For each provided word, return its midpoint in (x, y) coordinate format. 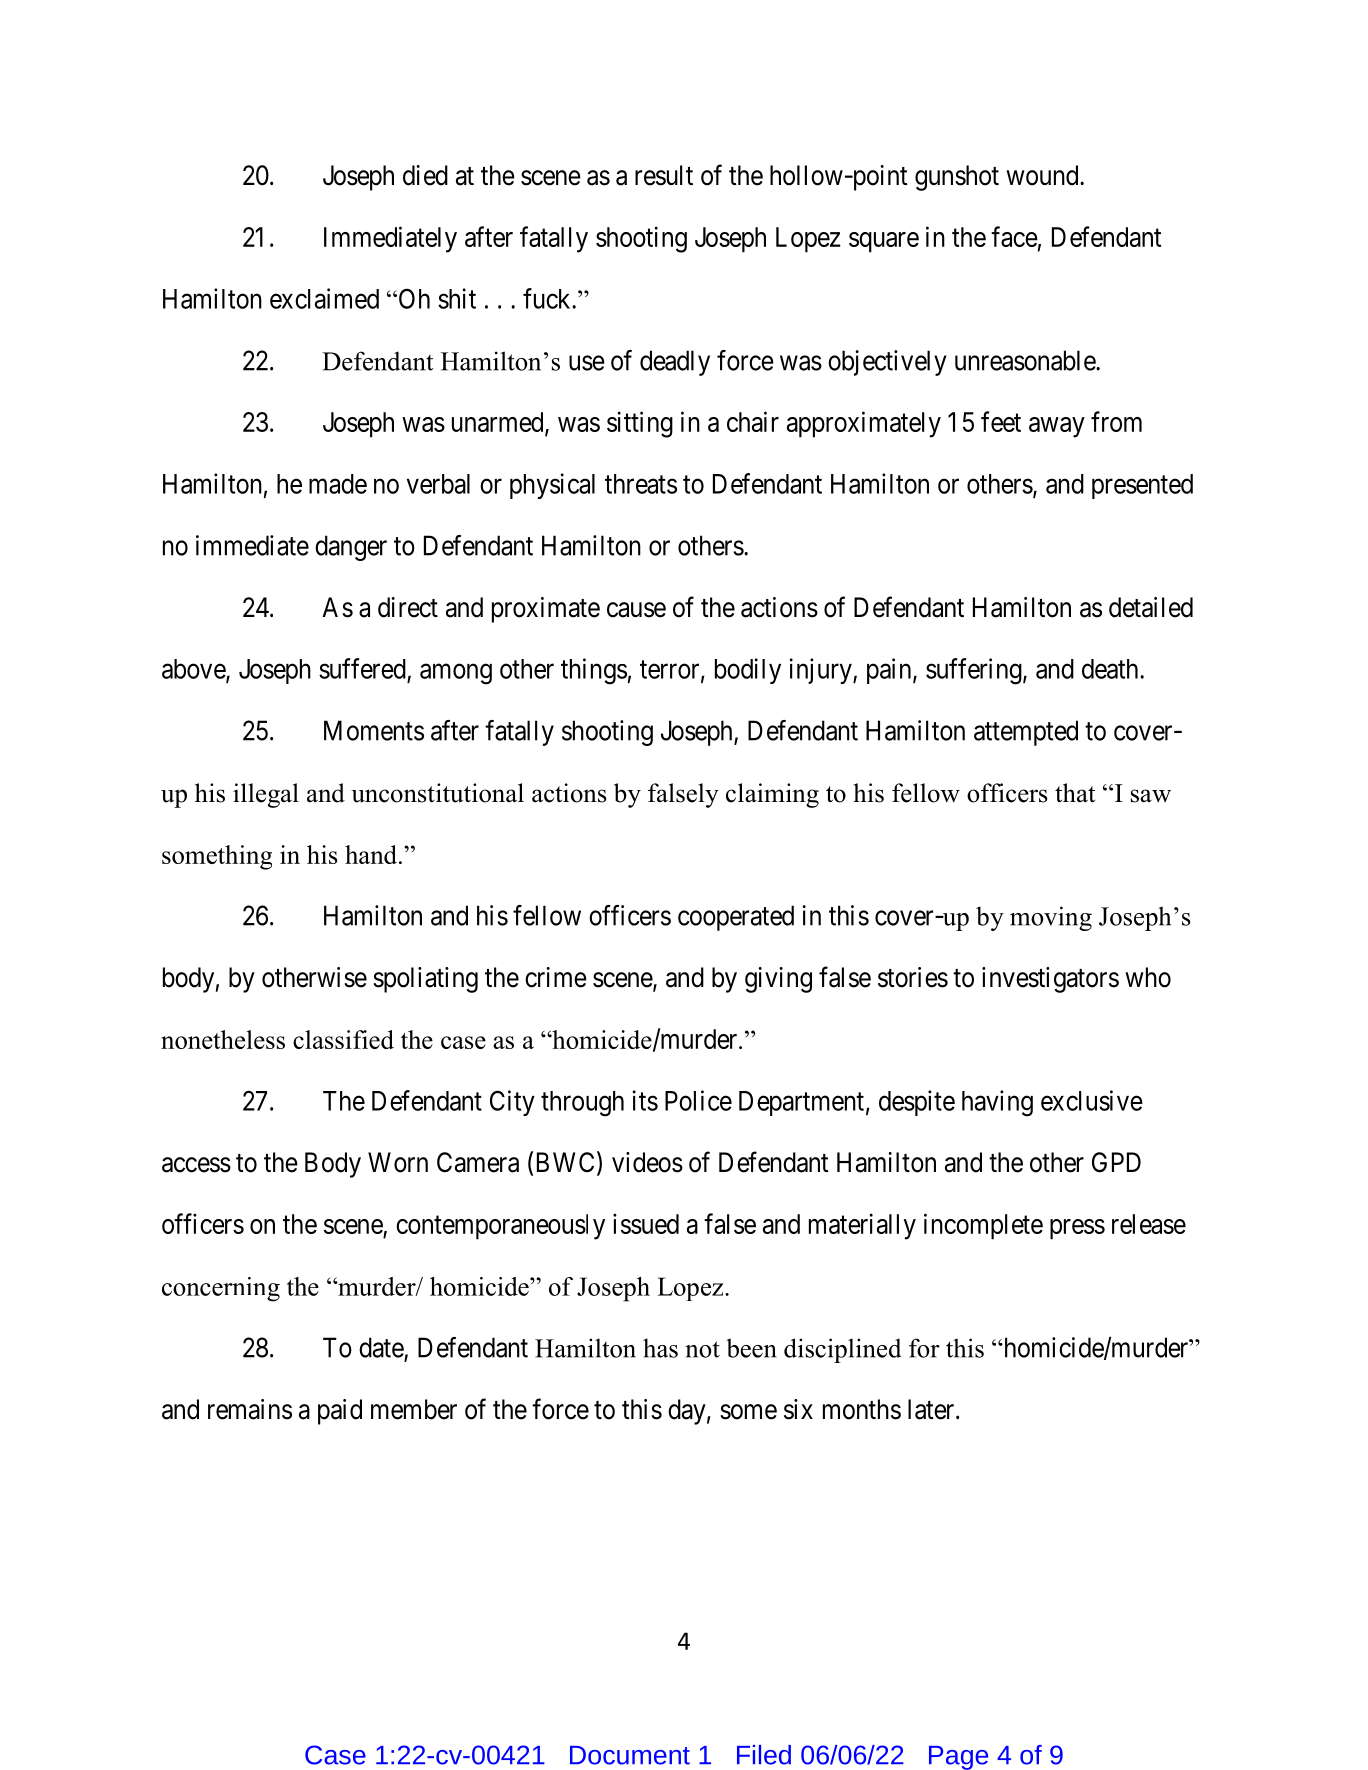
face (1014, 236)
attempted (1026, 733)
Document (630, 1755)
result (664, 175)
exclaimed (324, 298)
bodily (748, 671)
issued (646, 1223)
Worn (398, 1162)
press (1077, 1229)
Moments (374, 730)
